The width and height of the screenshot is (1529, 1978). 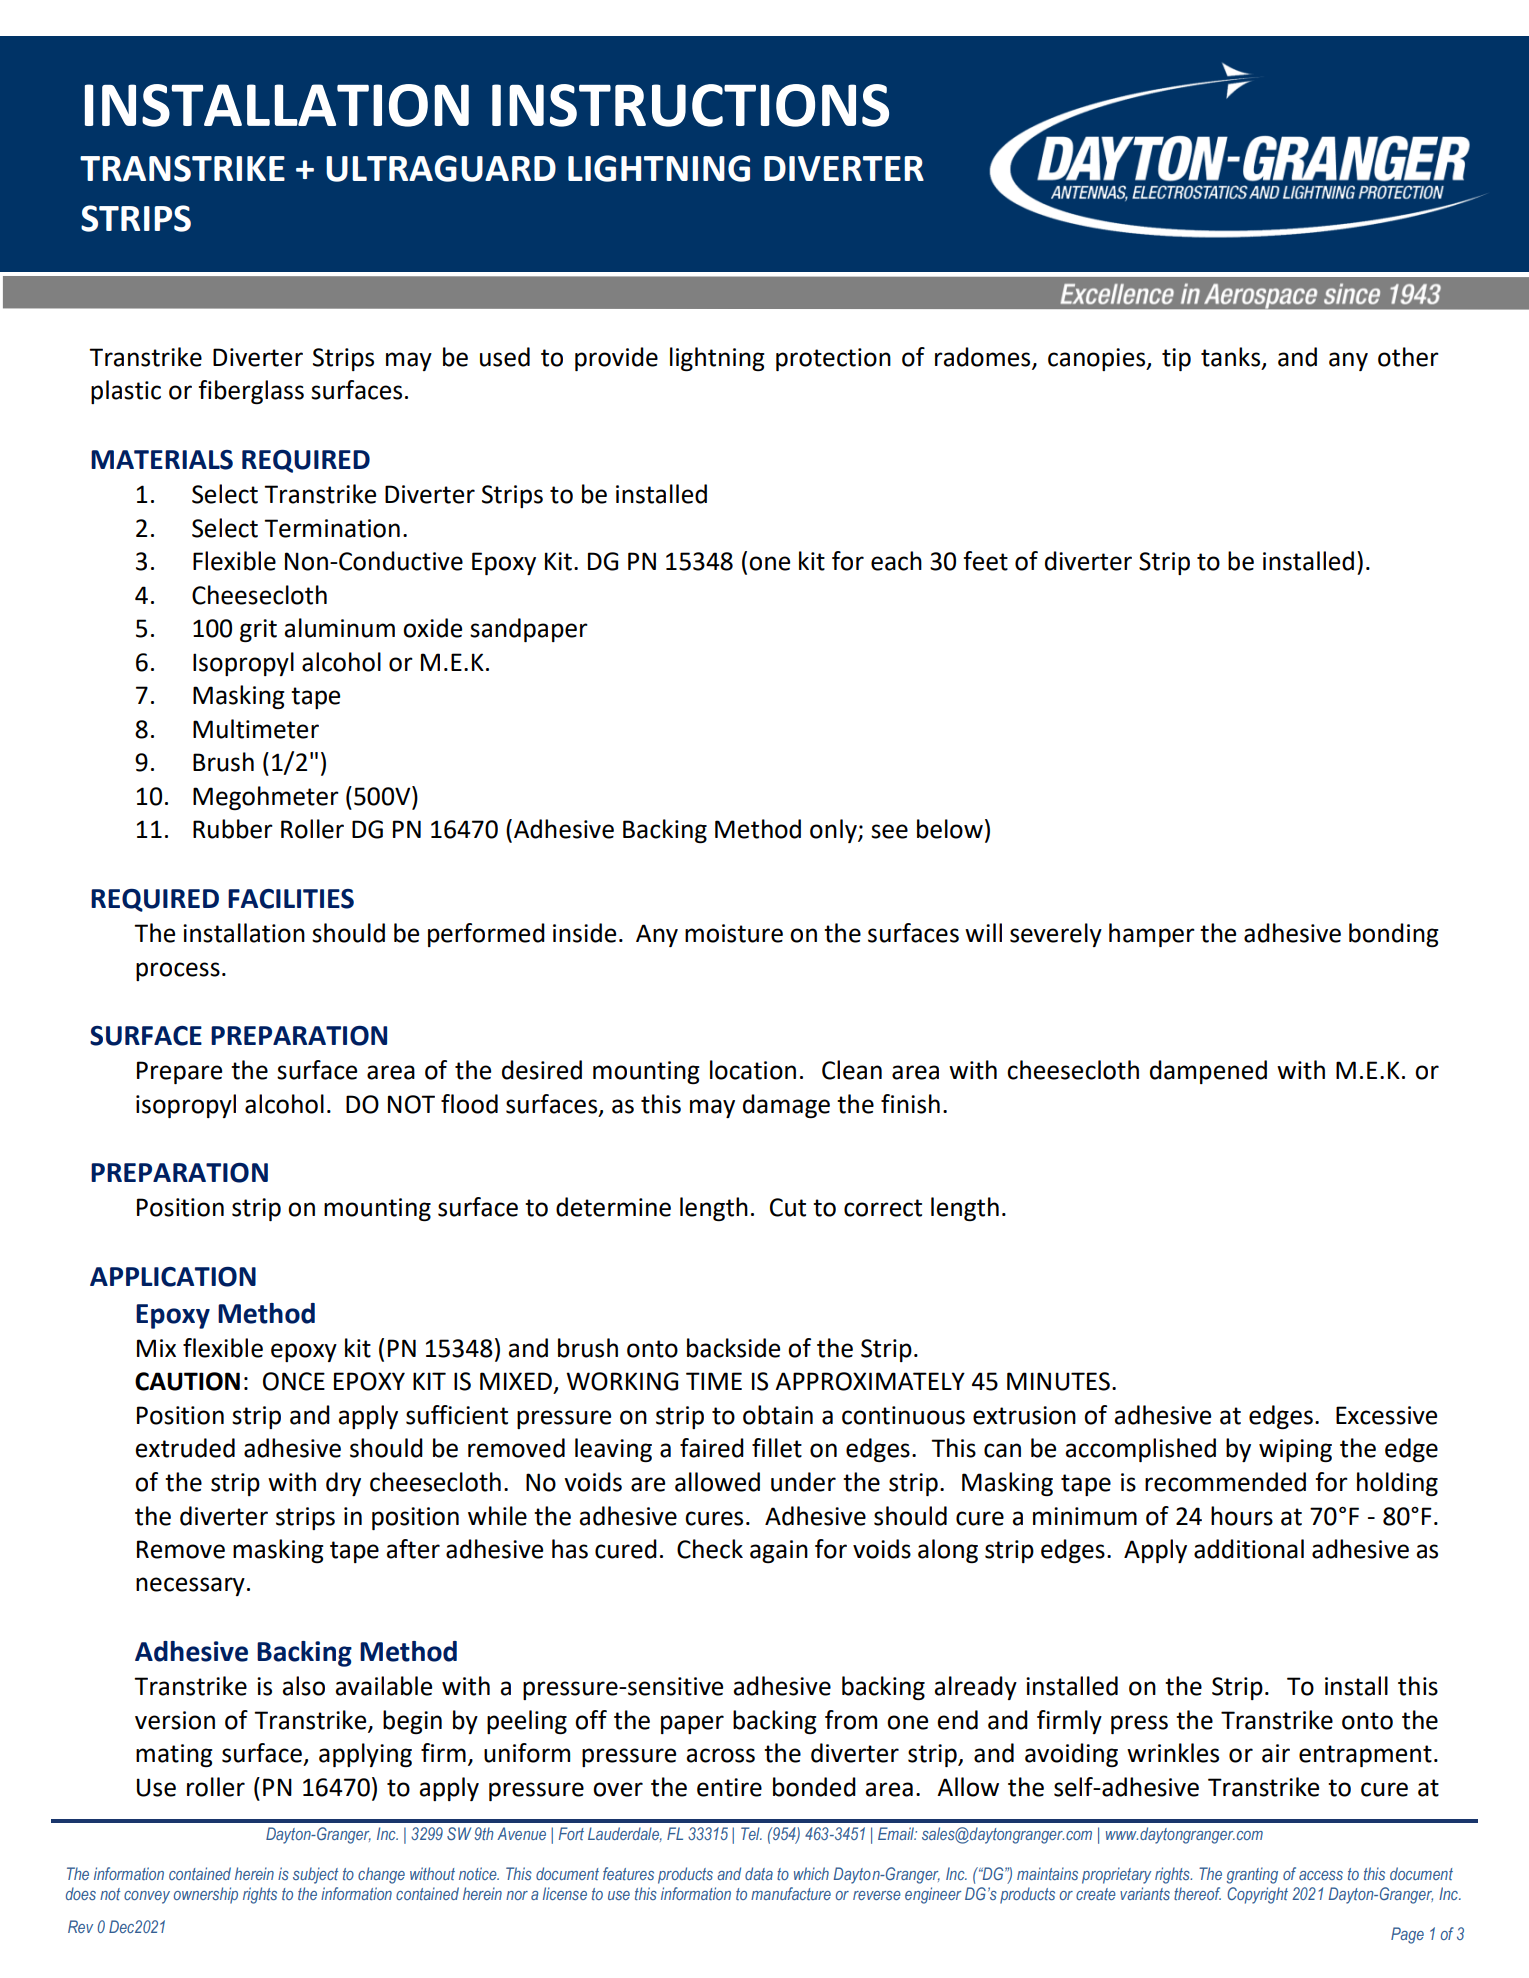 I want to click on grit, so click(x=258, y=631).
